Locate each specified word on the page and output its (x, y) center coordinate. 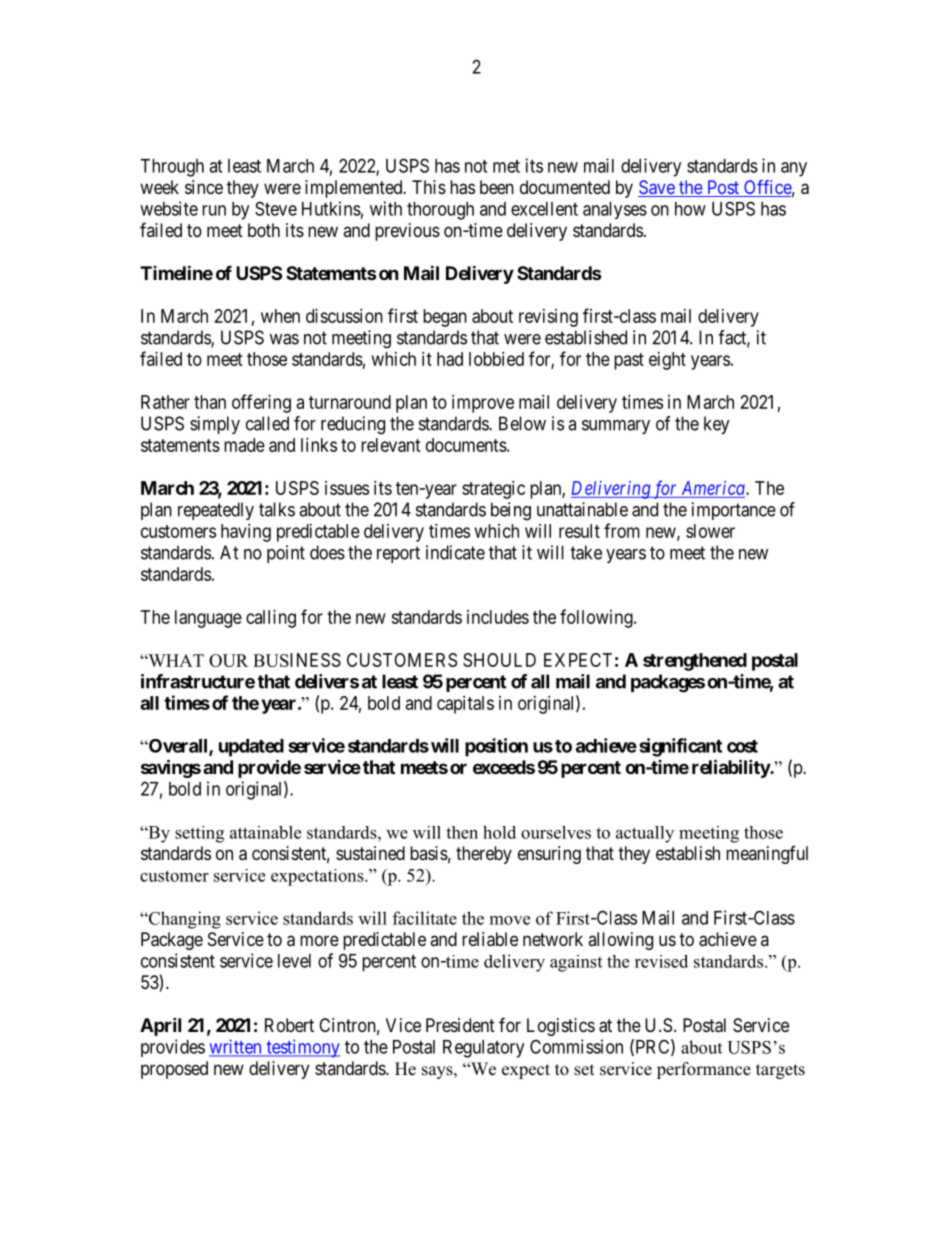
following (597, 618)
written (236, 1047)
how (690, 209)
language (208, 619)
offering (261, 403)
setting (199, 834)
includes (498, 617)
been (497, 187)
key (717, 425)
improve (483, 404)
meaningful (767, 855)
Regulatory (483, 1049)
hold (499, 832)
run (214, 210)
